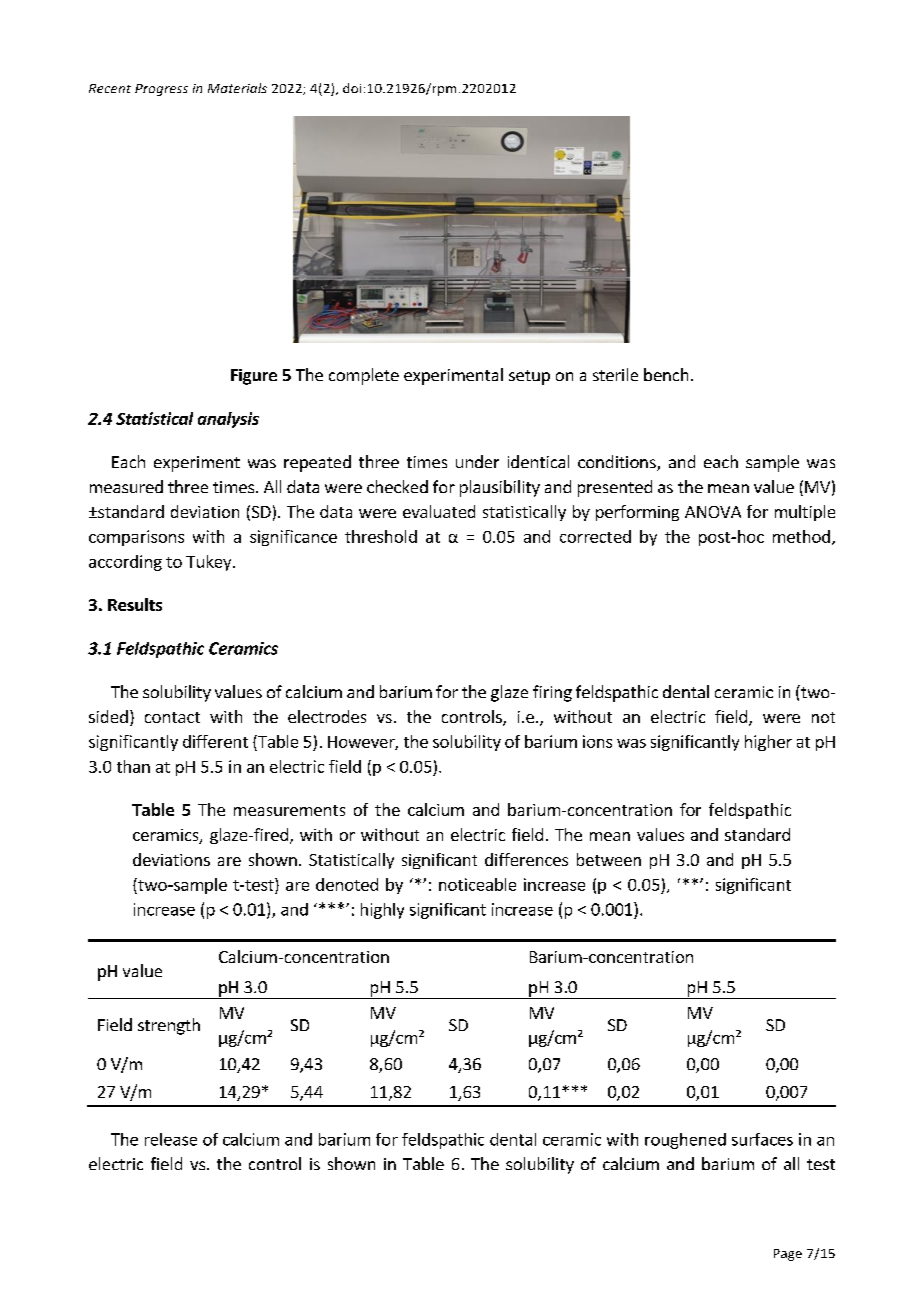  I want to click on Materials, so click(237, 88).
